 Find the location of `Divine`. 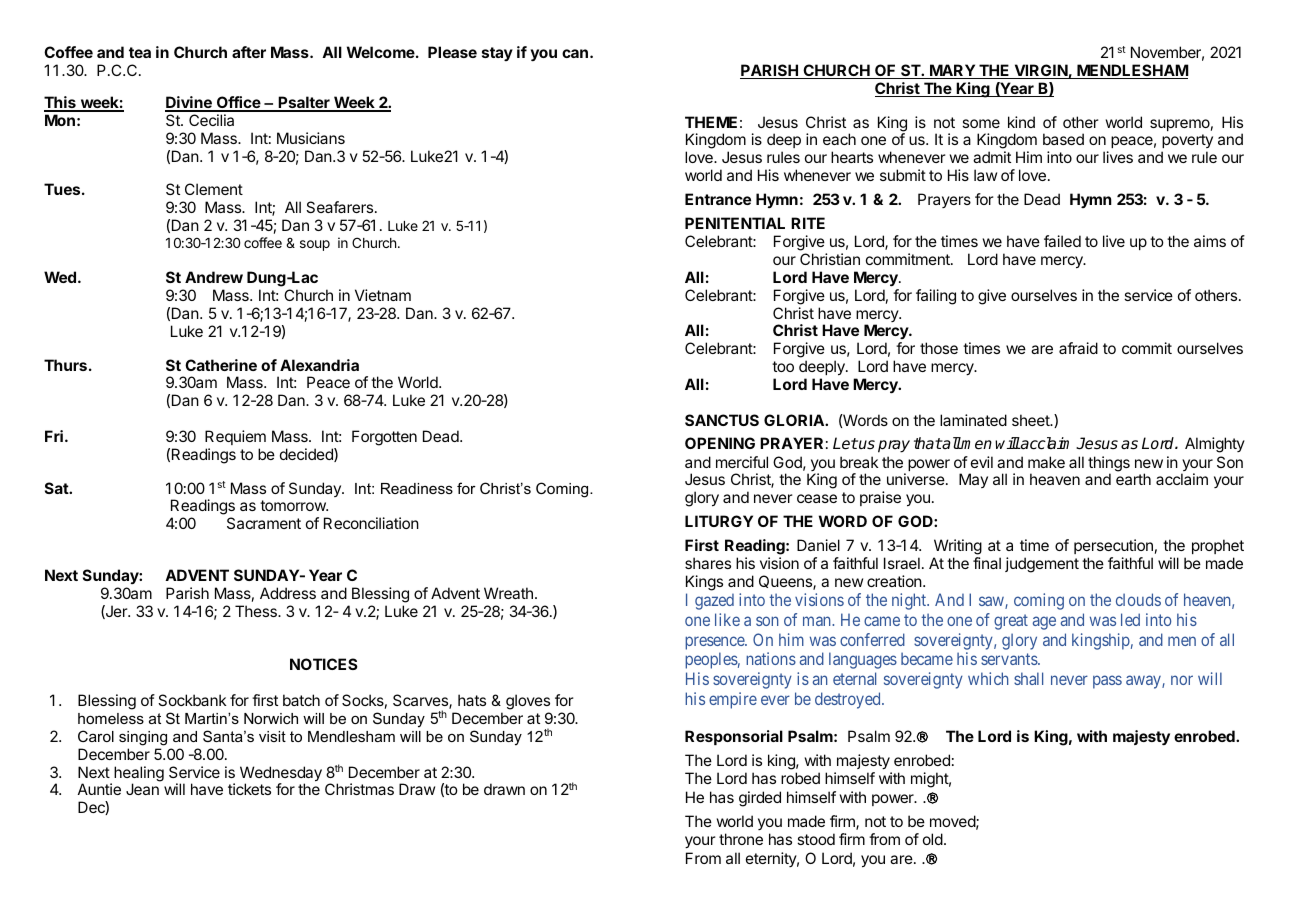

Divine is located at coordinates (189, 103).
